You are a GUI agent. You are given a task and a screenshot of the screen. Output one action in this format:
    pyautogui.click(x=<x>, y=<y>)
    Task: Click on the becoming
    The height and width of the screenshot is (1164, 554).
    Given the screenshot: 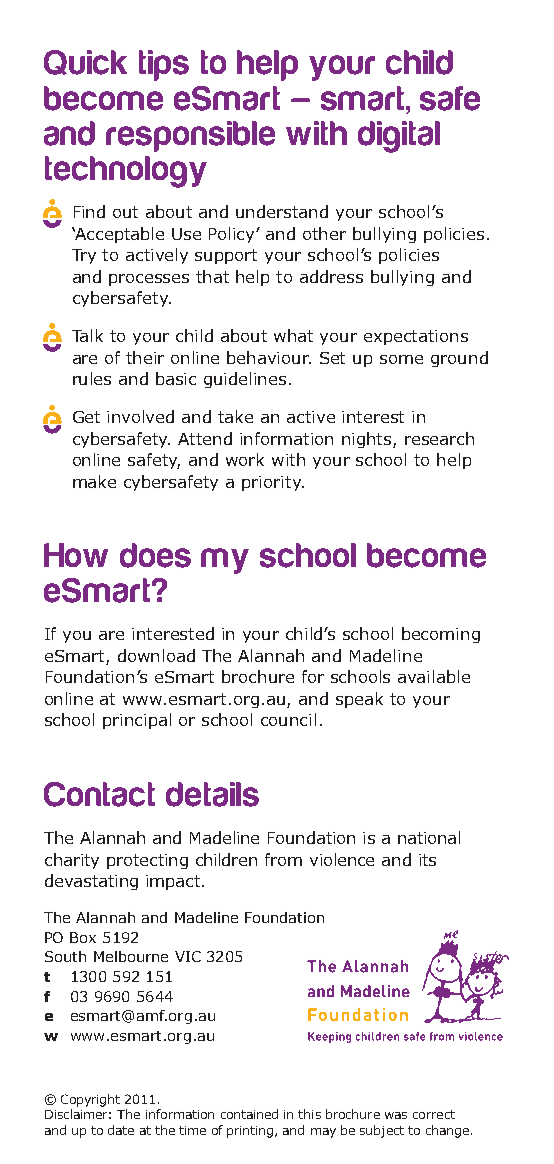 What is the action you would take?
    pyautogui.click(x=441, y=635)
